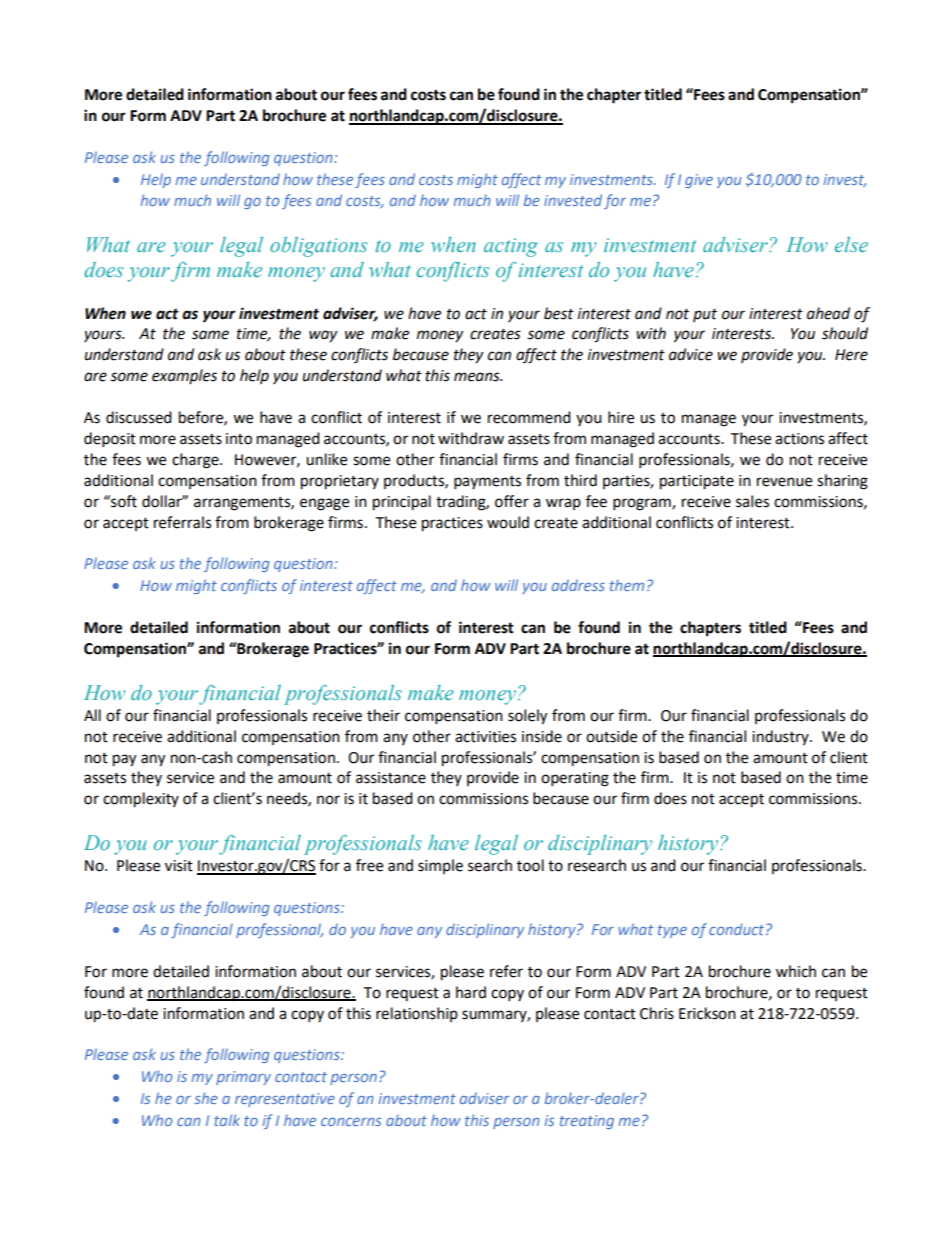 This document has width=952, height=1233. What do you see at coordinates (699, 181) in the document?
I see `give` at bounding box center [699, 181].
